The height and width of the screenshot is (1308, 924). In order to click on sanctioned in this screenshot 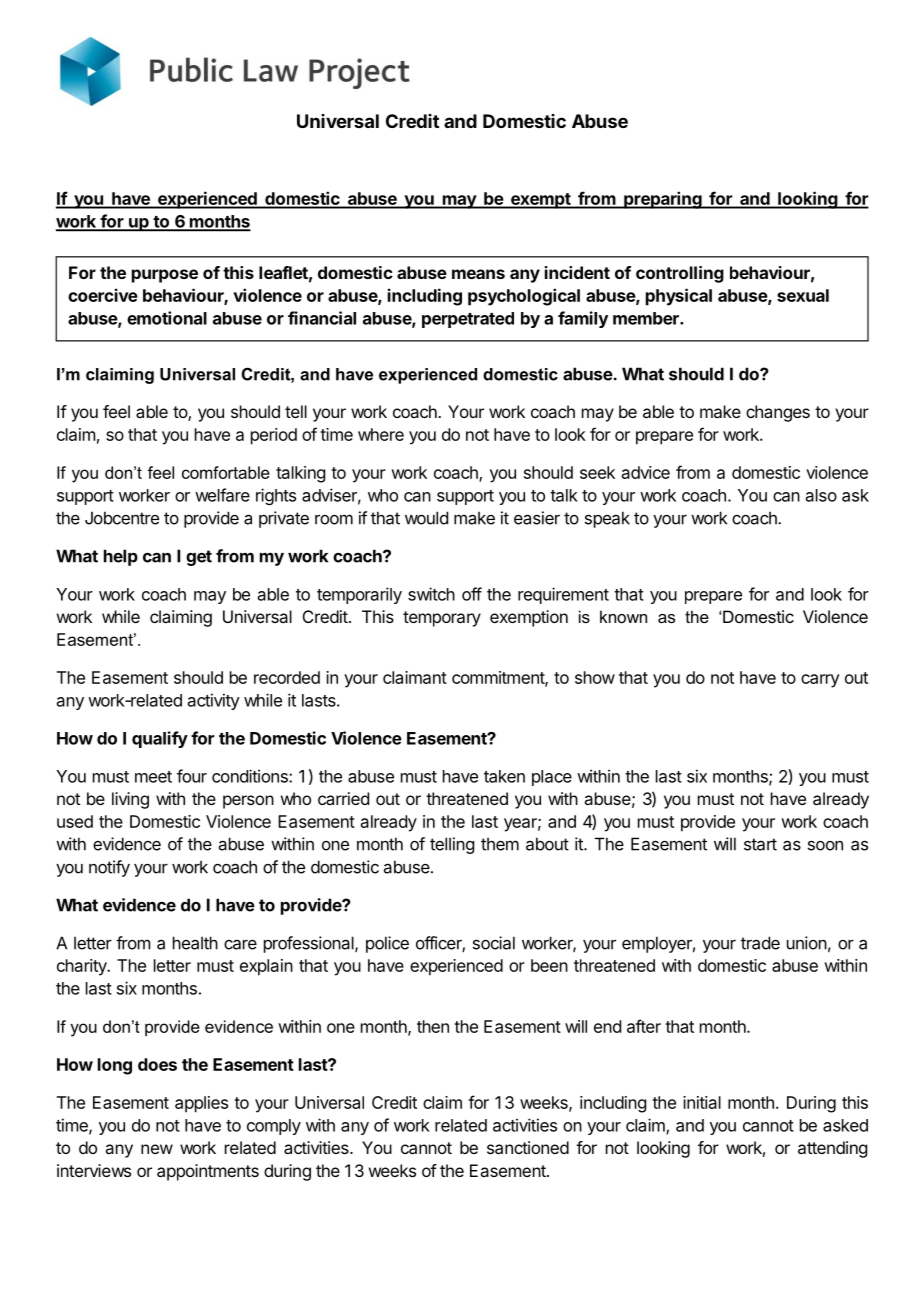, I will do `click(528, 1147)`.
